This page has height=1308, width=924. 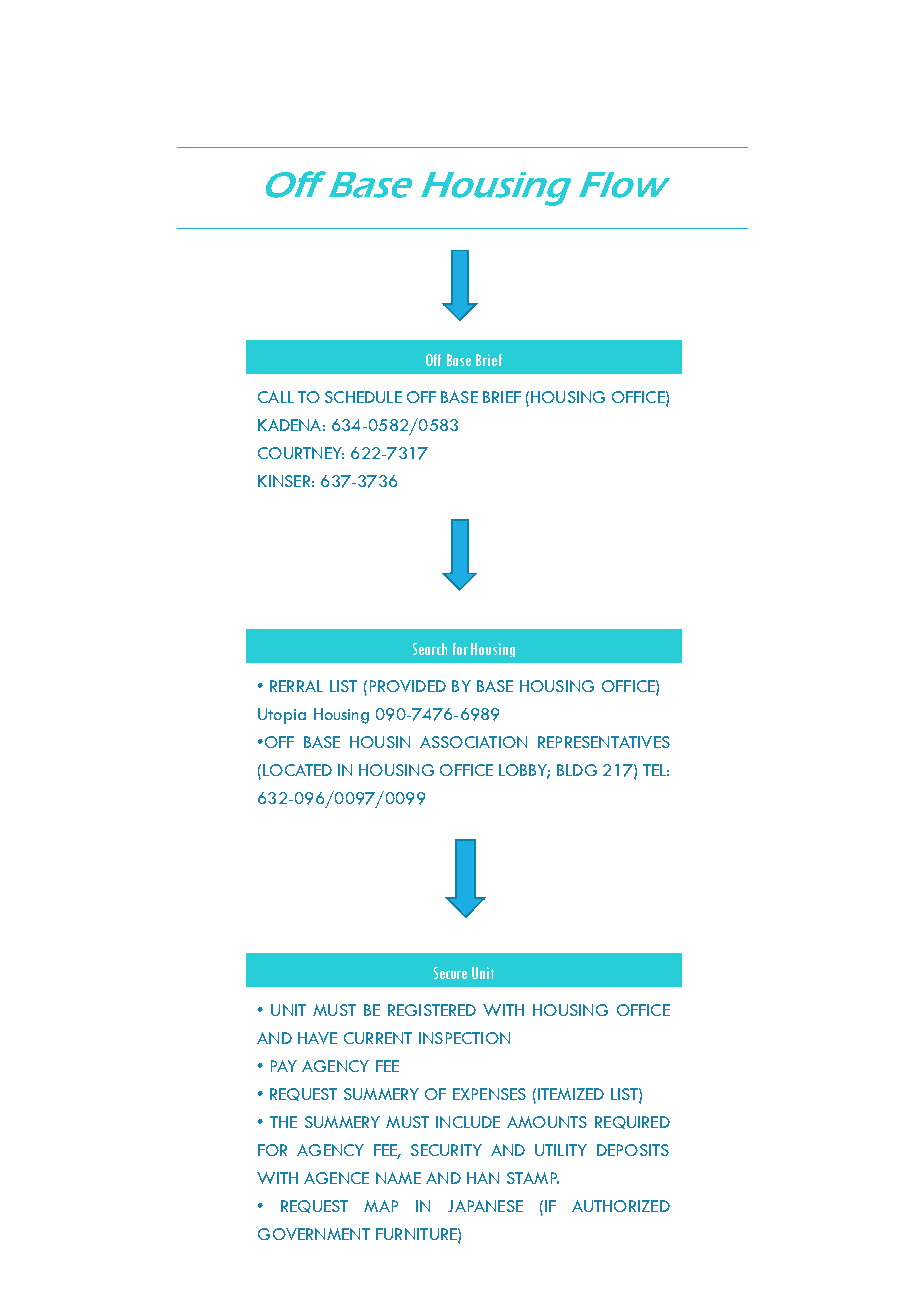 What do you see at coordinates (473, 742) in the page?
I see `ASSOCIATION` at bounding box center [473, 742].
